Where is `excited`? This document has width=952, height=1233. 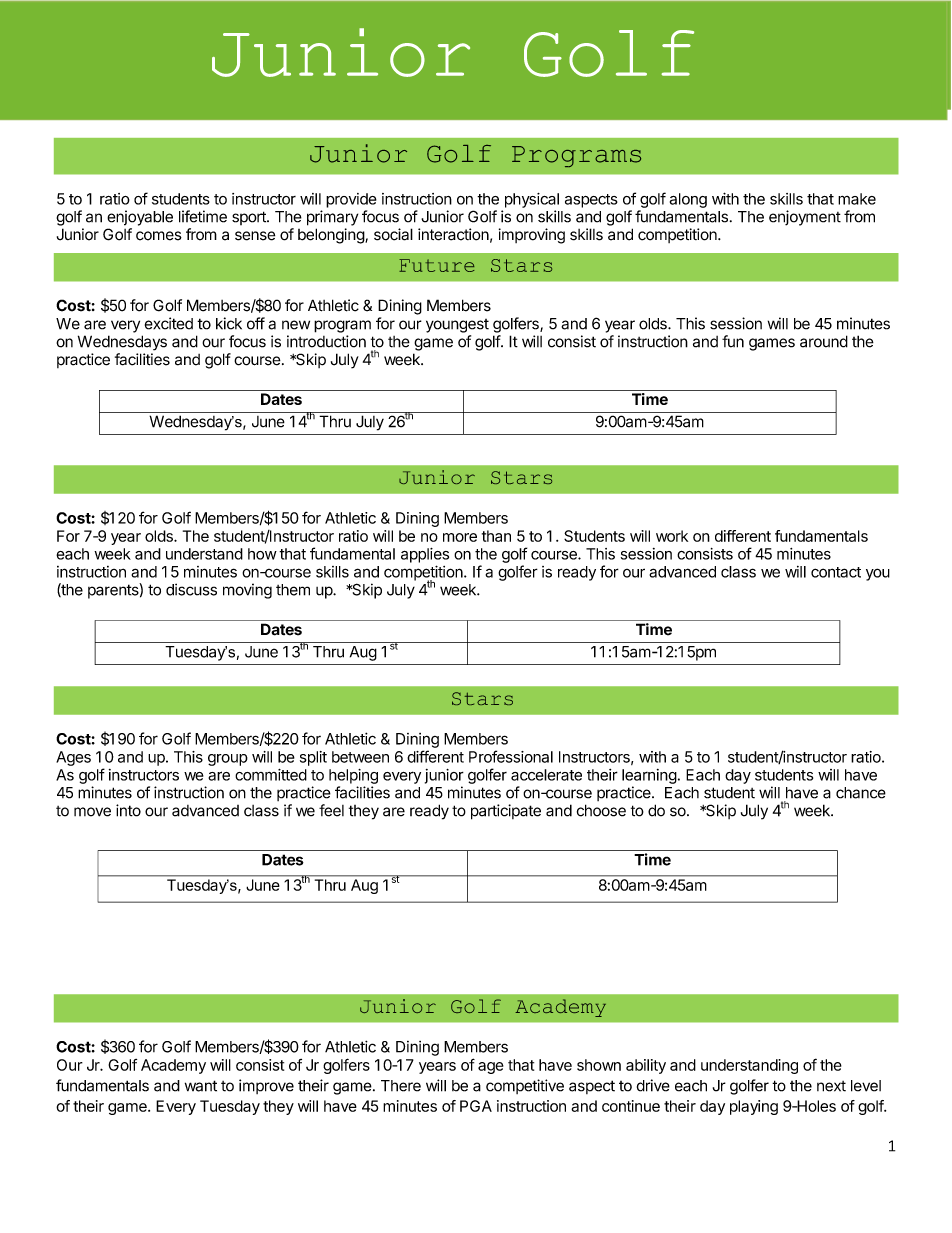
excited is located at coordinates (169, 323).
